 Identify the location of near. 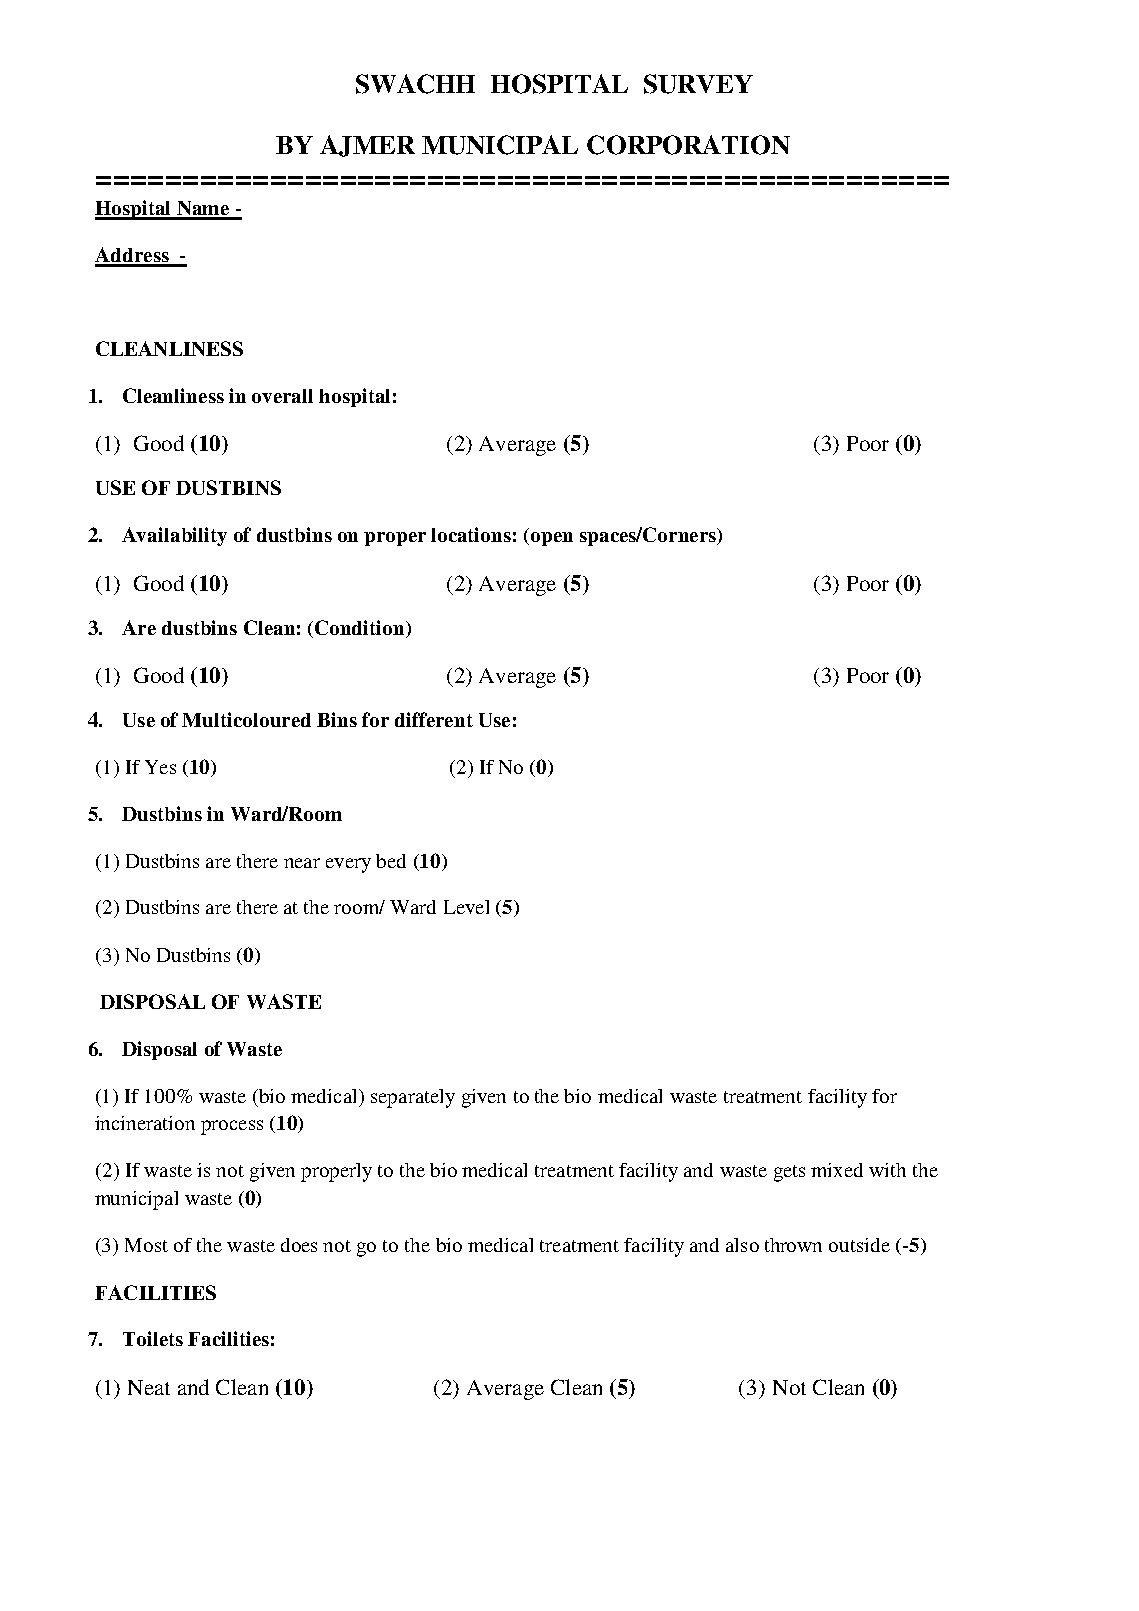
(302, 863).
